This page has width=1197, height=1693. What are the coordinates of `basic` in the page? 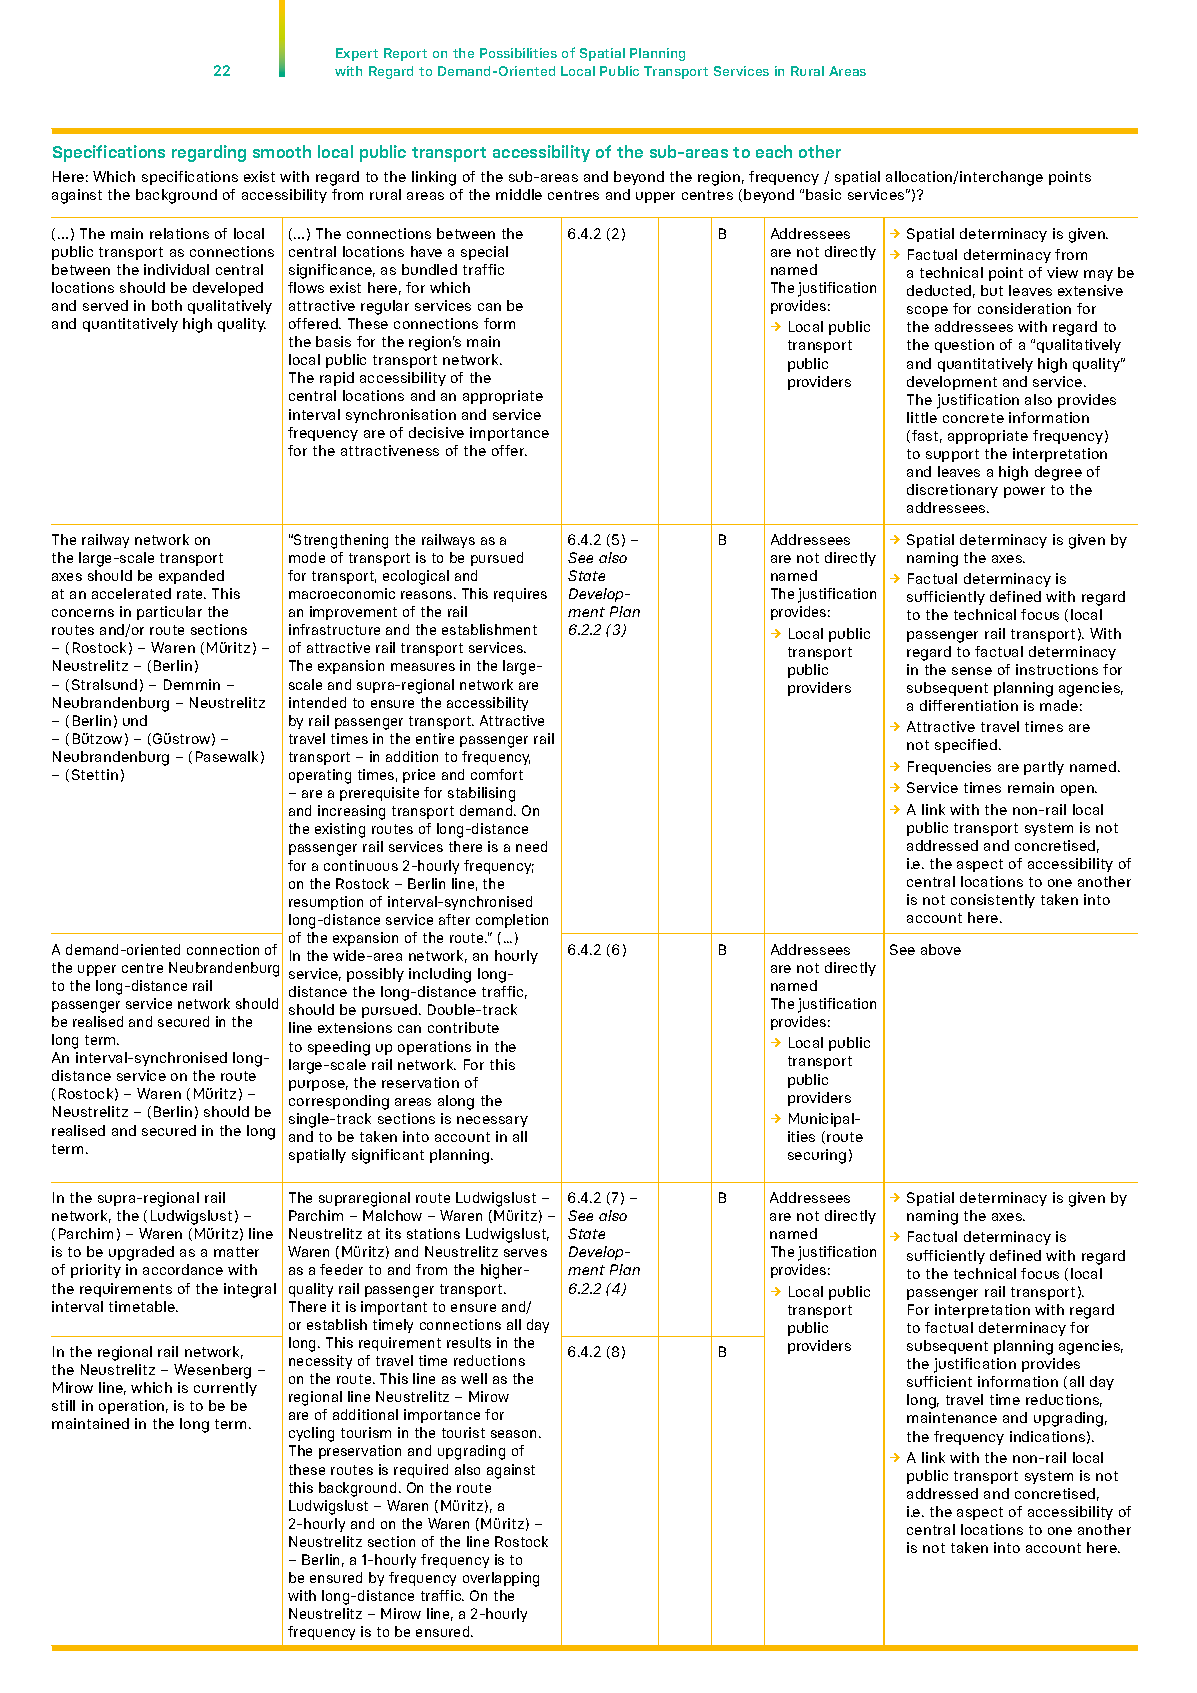 It's located at (823, 194).
